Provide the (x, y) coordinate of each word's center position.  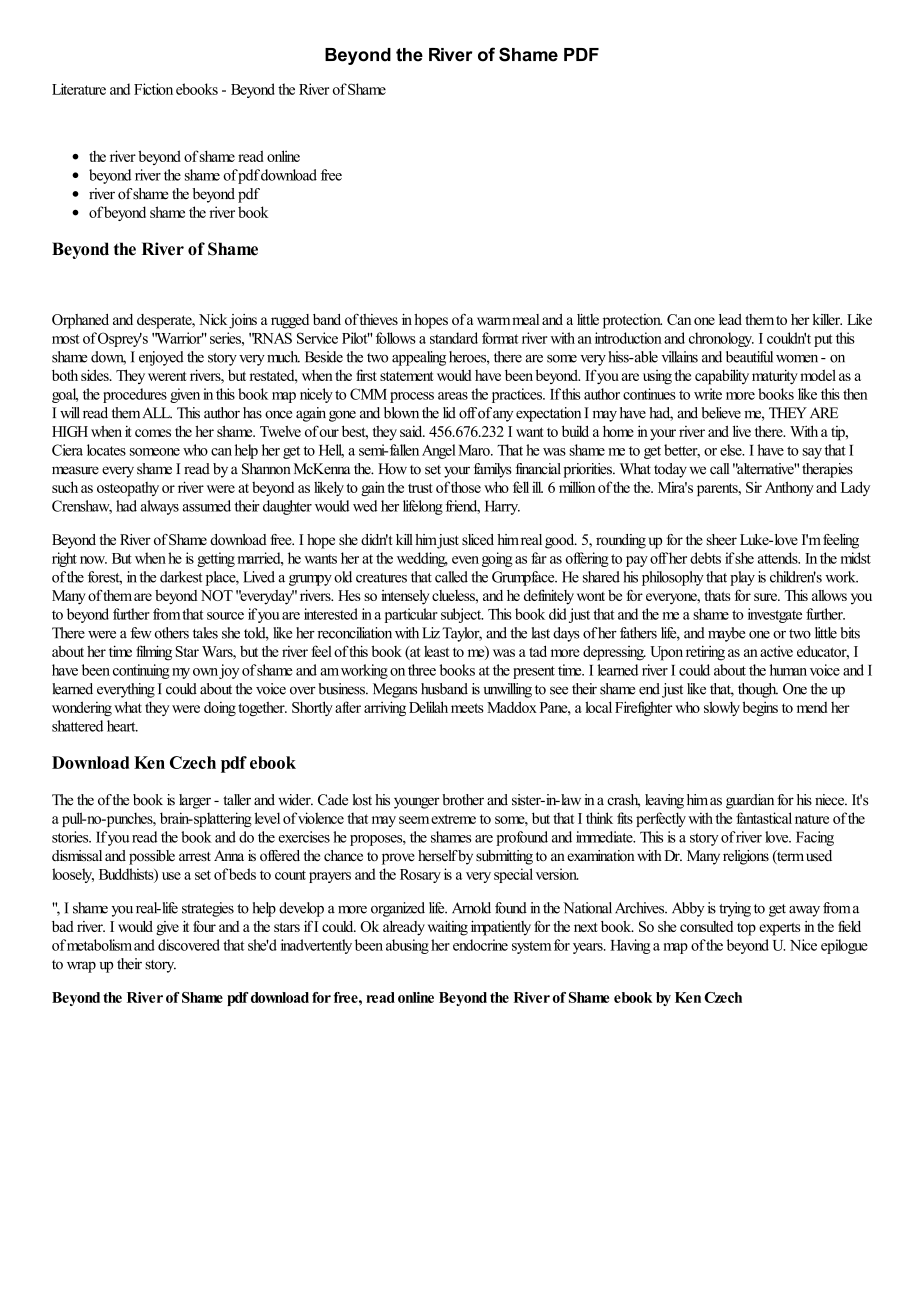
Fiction (153, 89)
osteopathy (128, 489)
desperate (165, 321)
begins (760, 708)
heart (122, 726)
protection (632, 321)
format (500, 338)
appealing (419, 358)
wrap (81, 967)
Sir (754, 487)
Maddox (512, 707)
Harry (502, 507)
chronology (721, 339)
